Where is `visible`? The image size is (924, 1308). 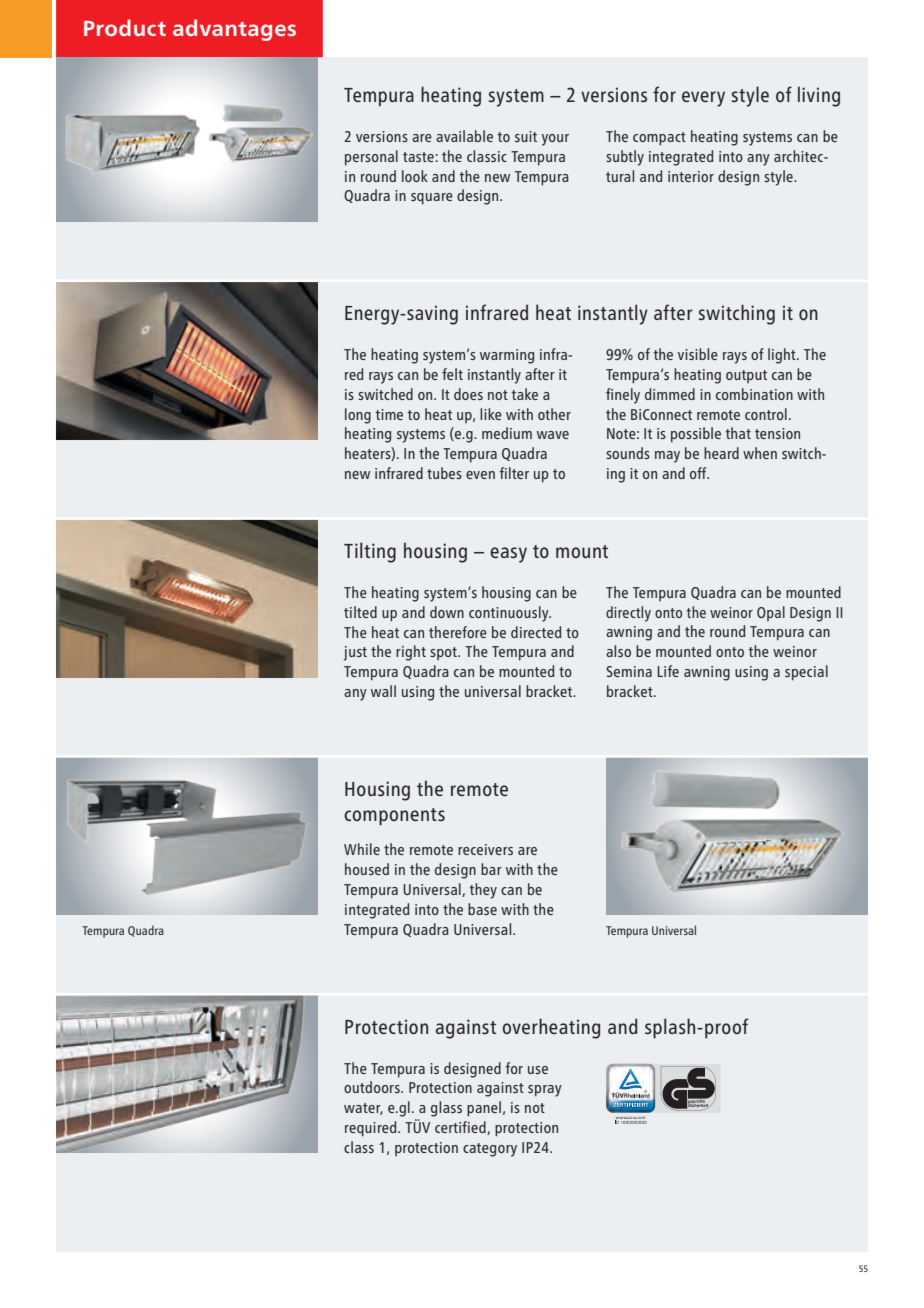
visible is located at coordinates (698, 354).
